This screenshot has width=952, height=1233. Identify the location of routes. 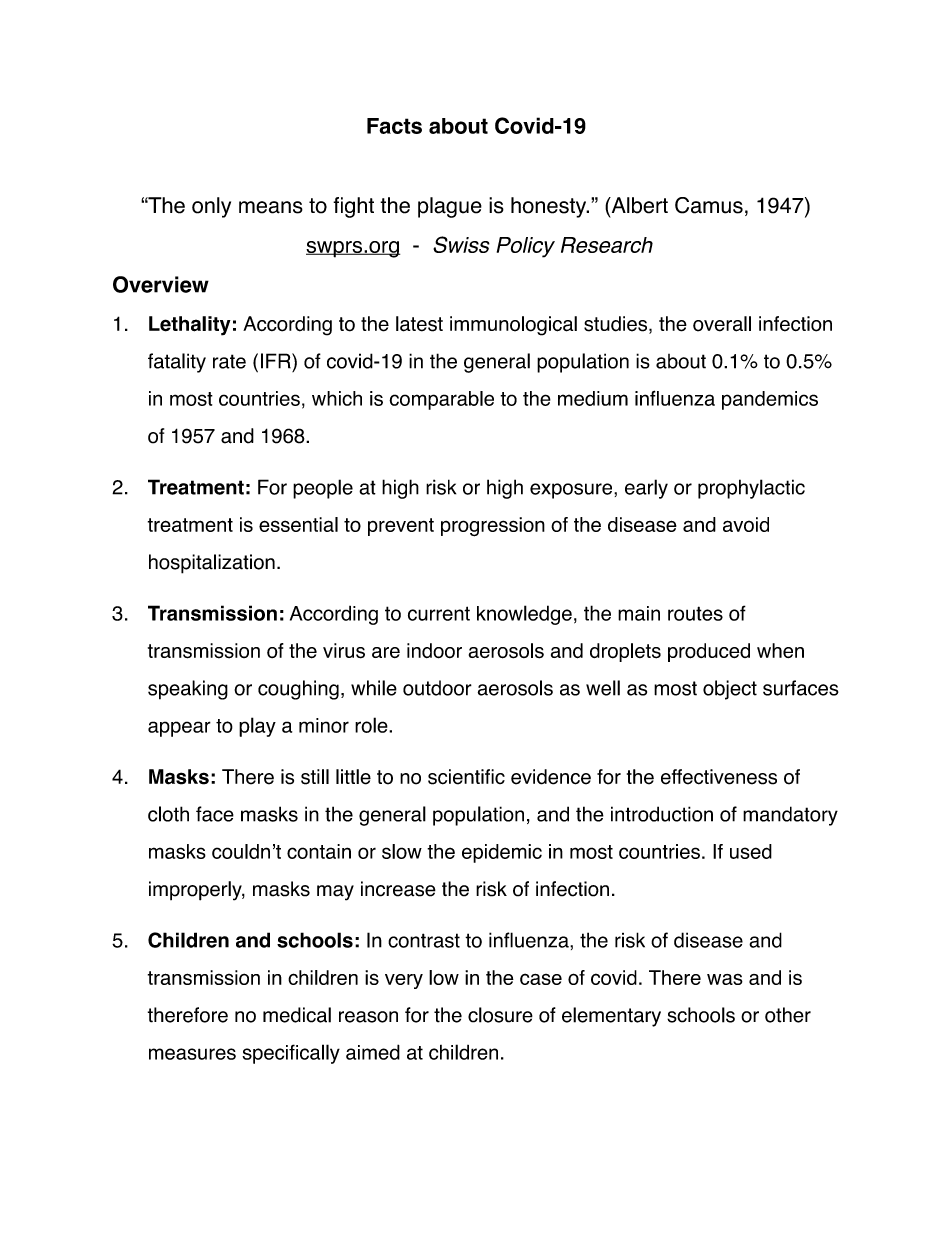
(695, 613).
